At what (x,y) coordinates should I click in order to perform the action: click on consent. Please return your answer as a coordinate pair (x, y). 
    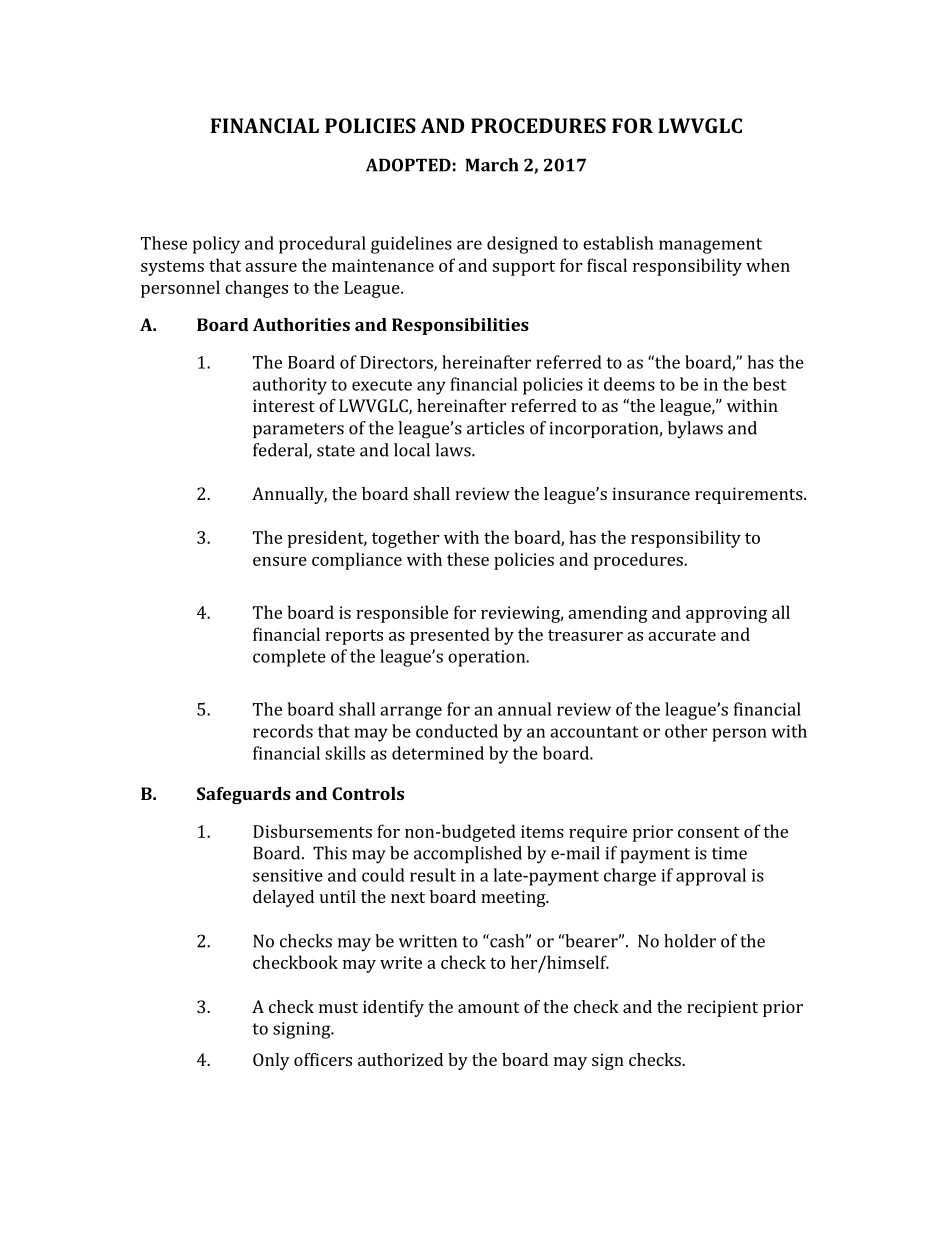
    Looking at the image, I should click on (709, 832).
